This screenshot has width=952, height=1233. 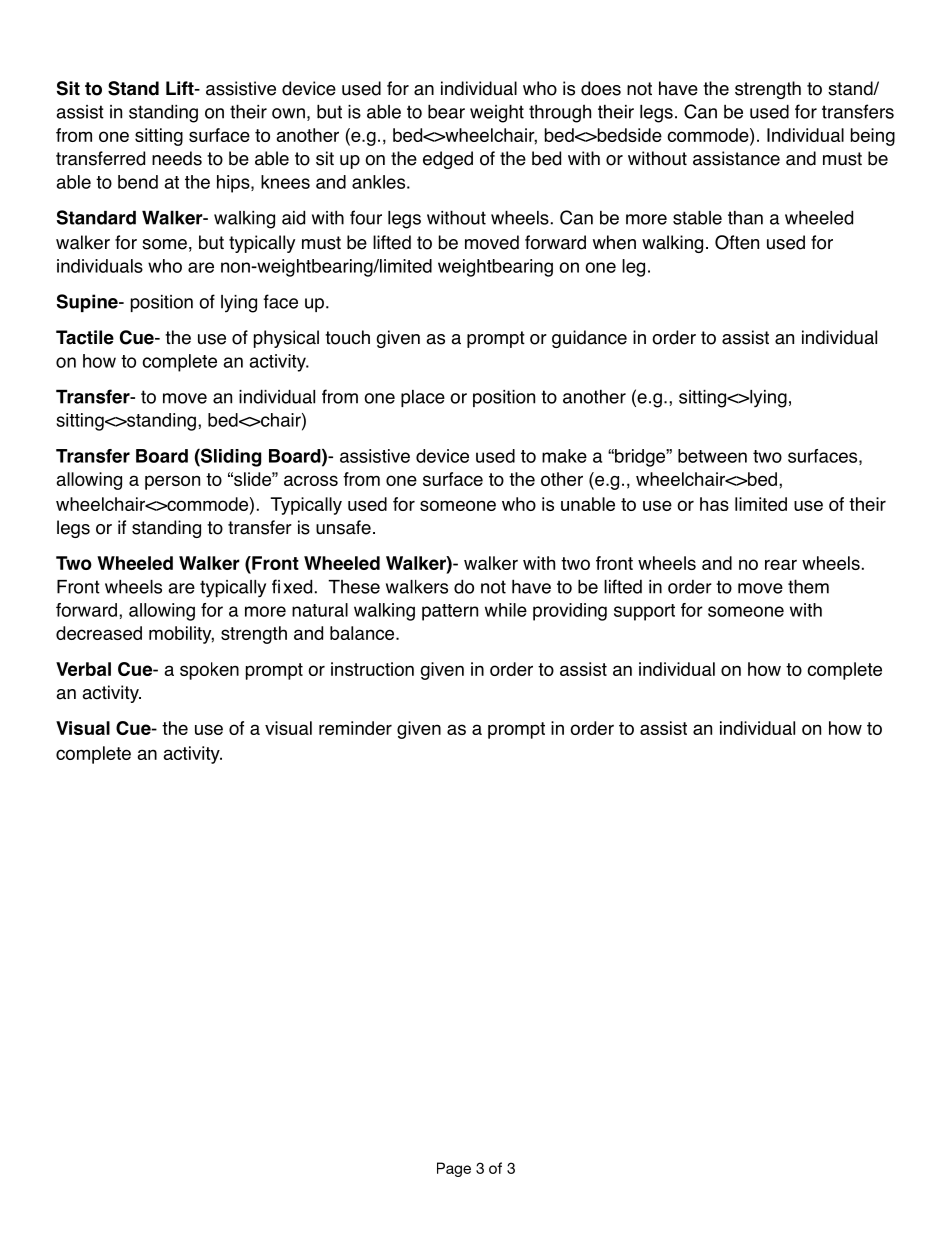 What do you see at coordinates (372, 669) in the screenshot?
I see `instruction` at bounding box center [372, 669].
